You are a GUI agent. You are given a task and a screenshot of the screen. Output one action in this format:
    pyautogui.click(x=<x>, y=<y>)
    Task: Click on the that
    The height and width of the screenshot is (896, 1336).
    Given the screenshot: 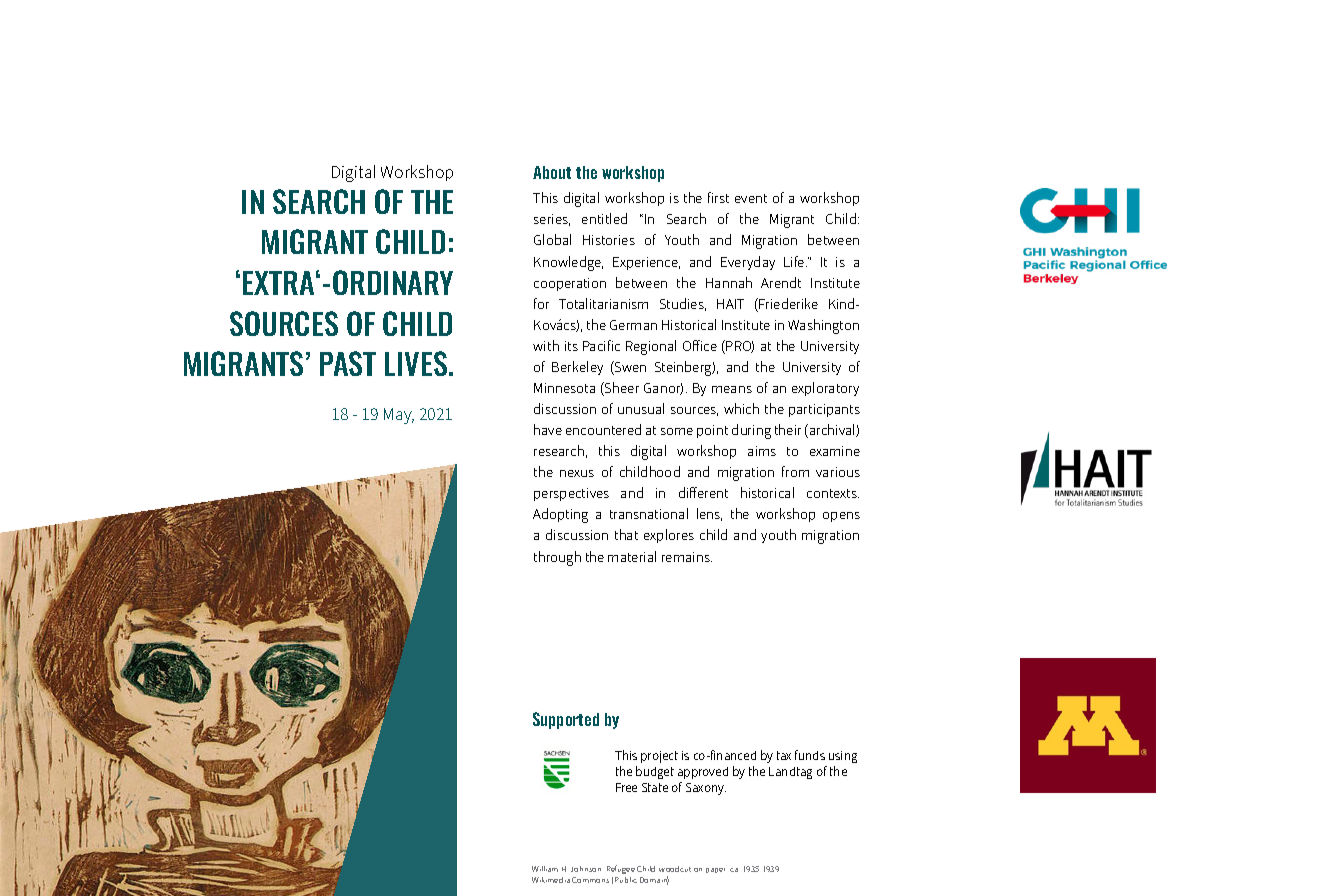 What is the action you would take?
    pyautogui.click(x=626, y=534)
